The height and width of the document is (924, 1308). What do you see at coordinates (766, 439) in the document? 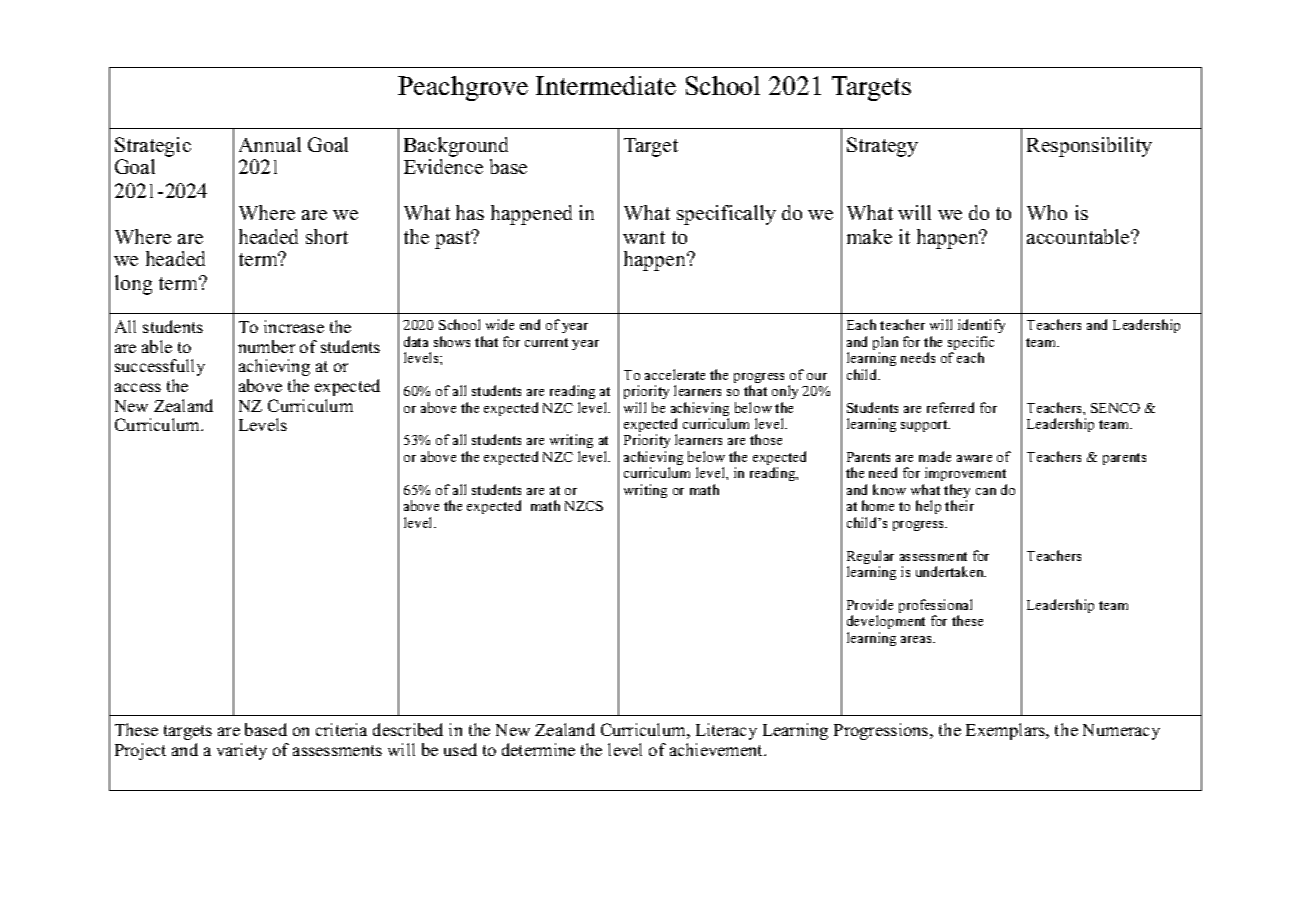
I see `those` at bounding box center [766, 439].
